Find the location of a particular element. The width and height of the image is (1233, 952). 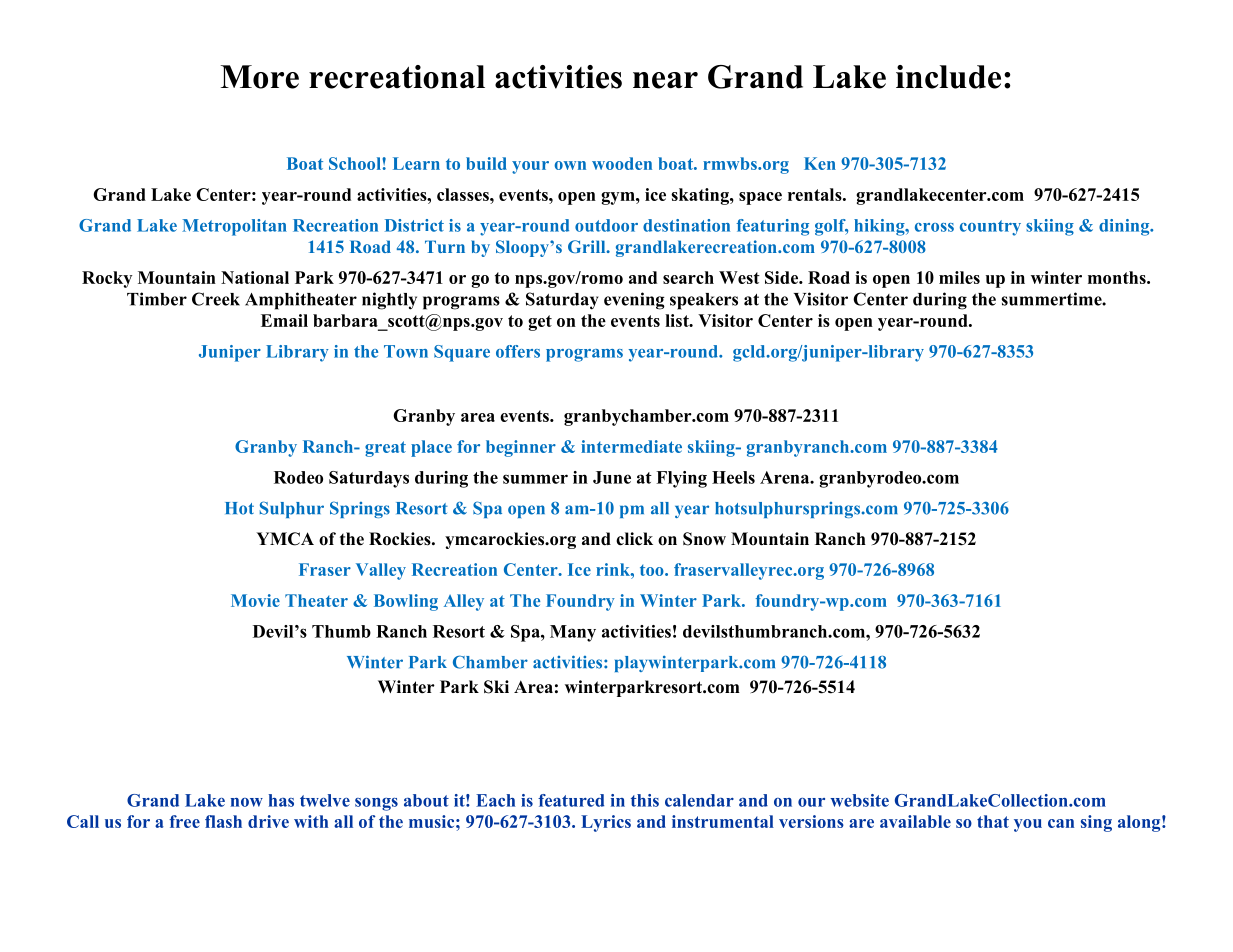

miles is located at coordinates (959, 277).
